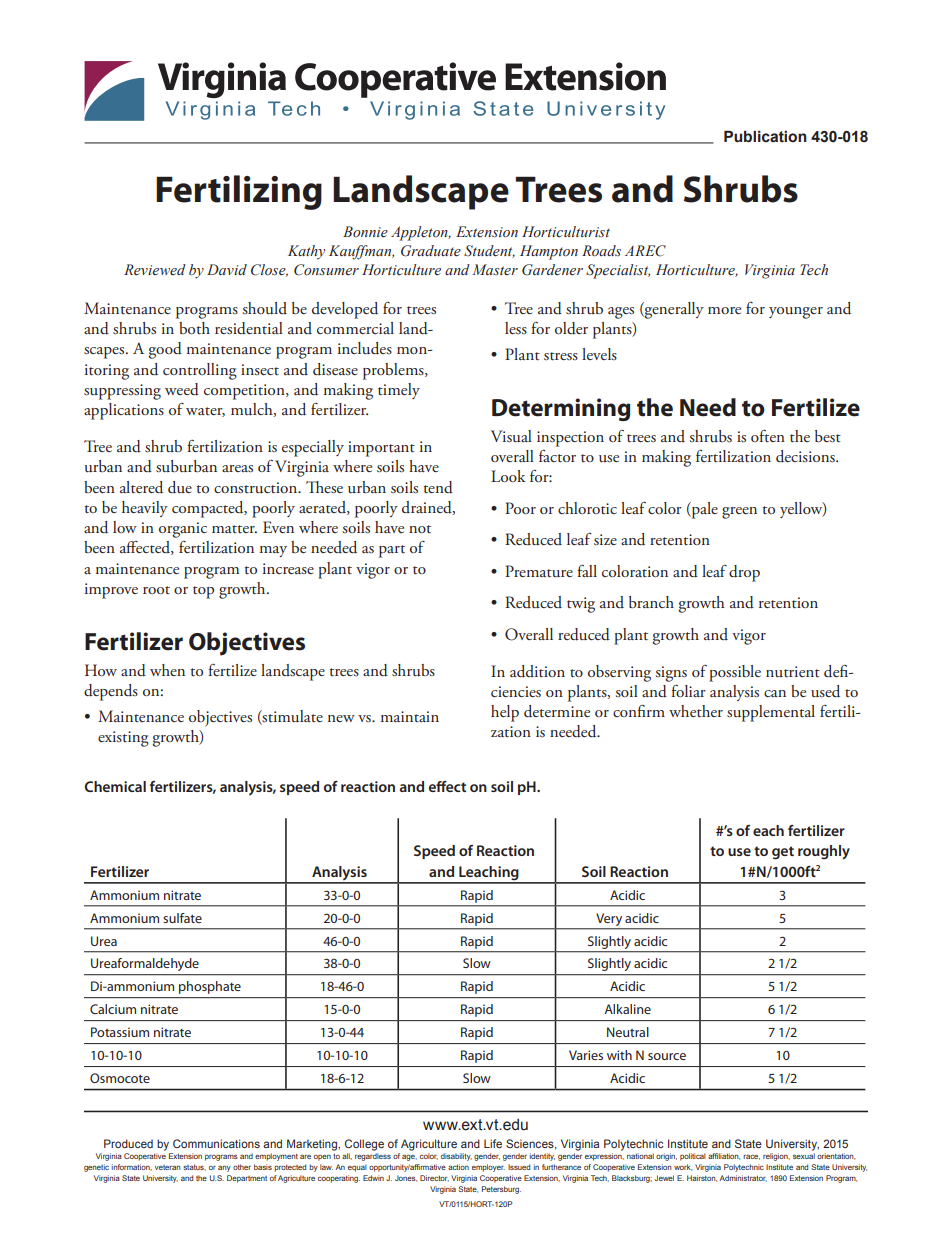 This image has height=1233, width=952. Describe the element at coordinates (155, 270) in the image. I see `Reviewed` at that location.
